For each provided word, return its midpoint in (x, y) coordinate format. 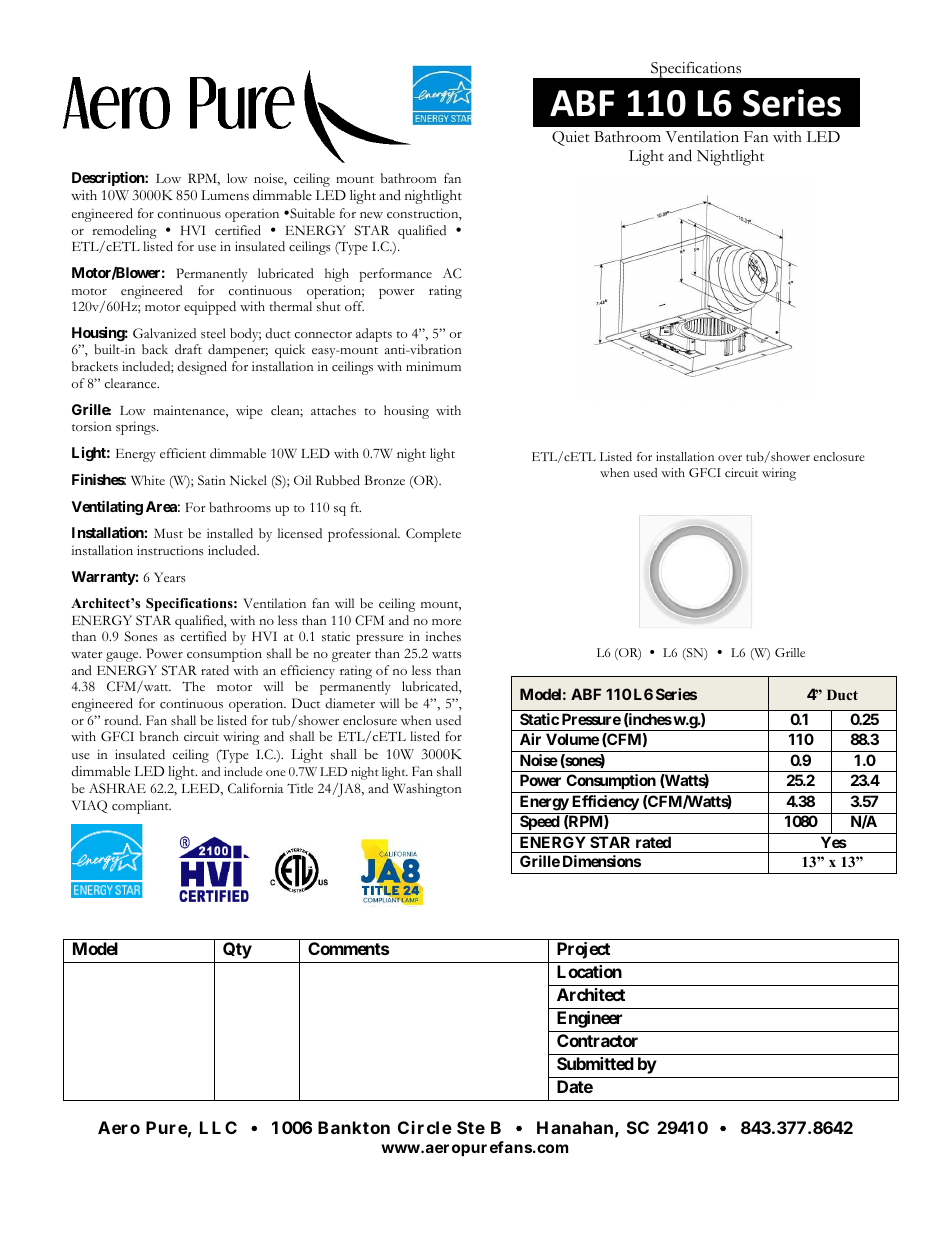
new (371, 215)
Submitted (595, 1063)
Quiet (571, 138)
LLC (218, 1127)
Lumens (225, 195)
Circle (425, 1127)
